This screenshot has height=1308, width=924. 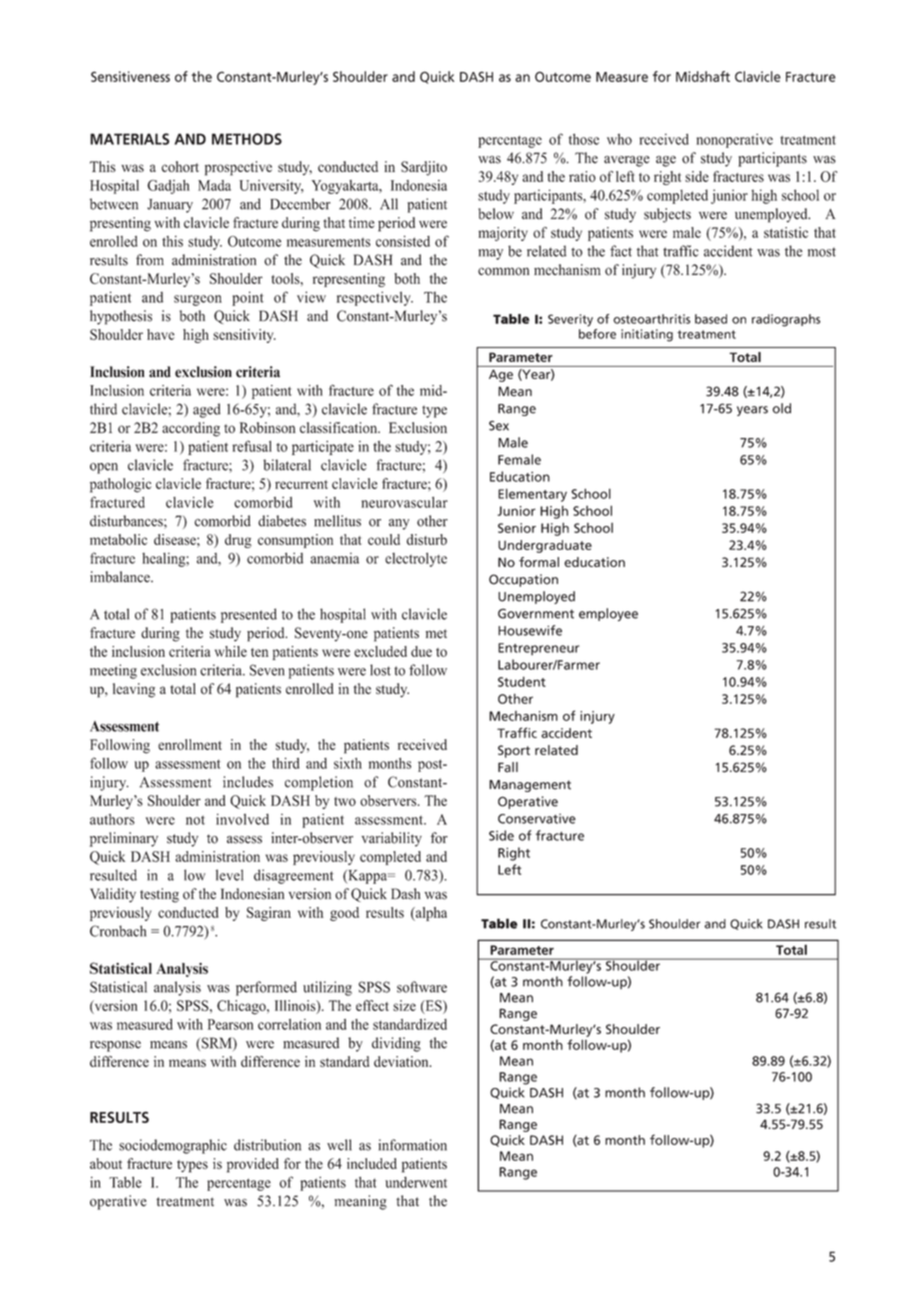 I want to click on Sex, so click(x=499, y=426).
